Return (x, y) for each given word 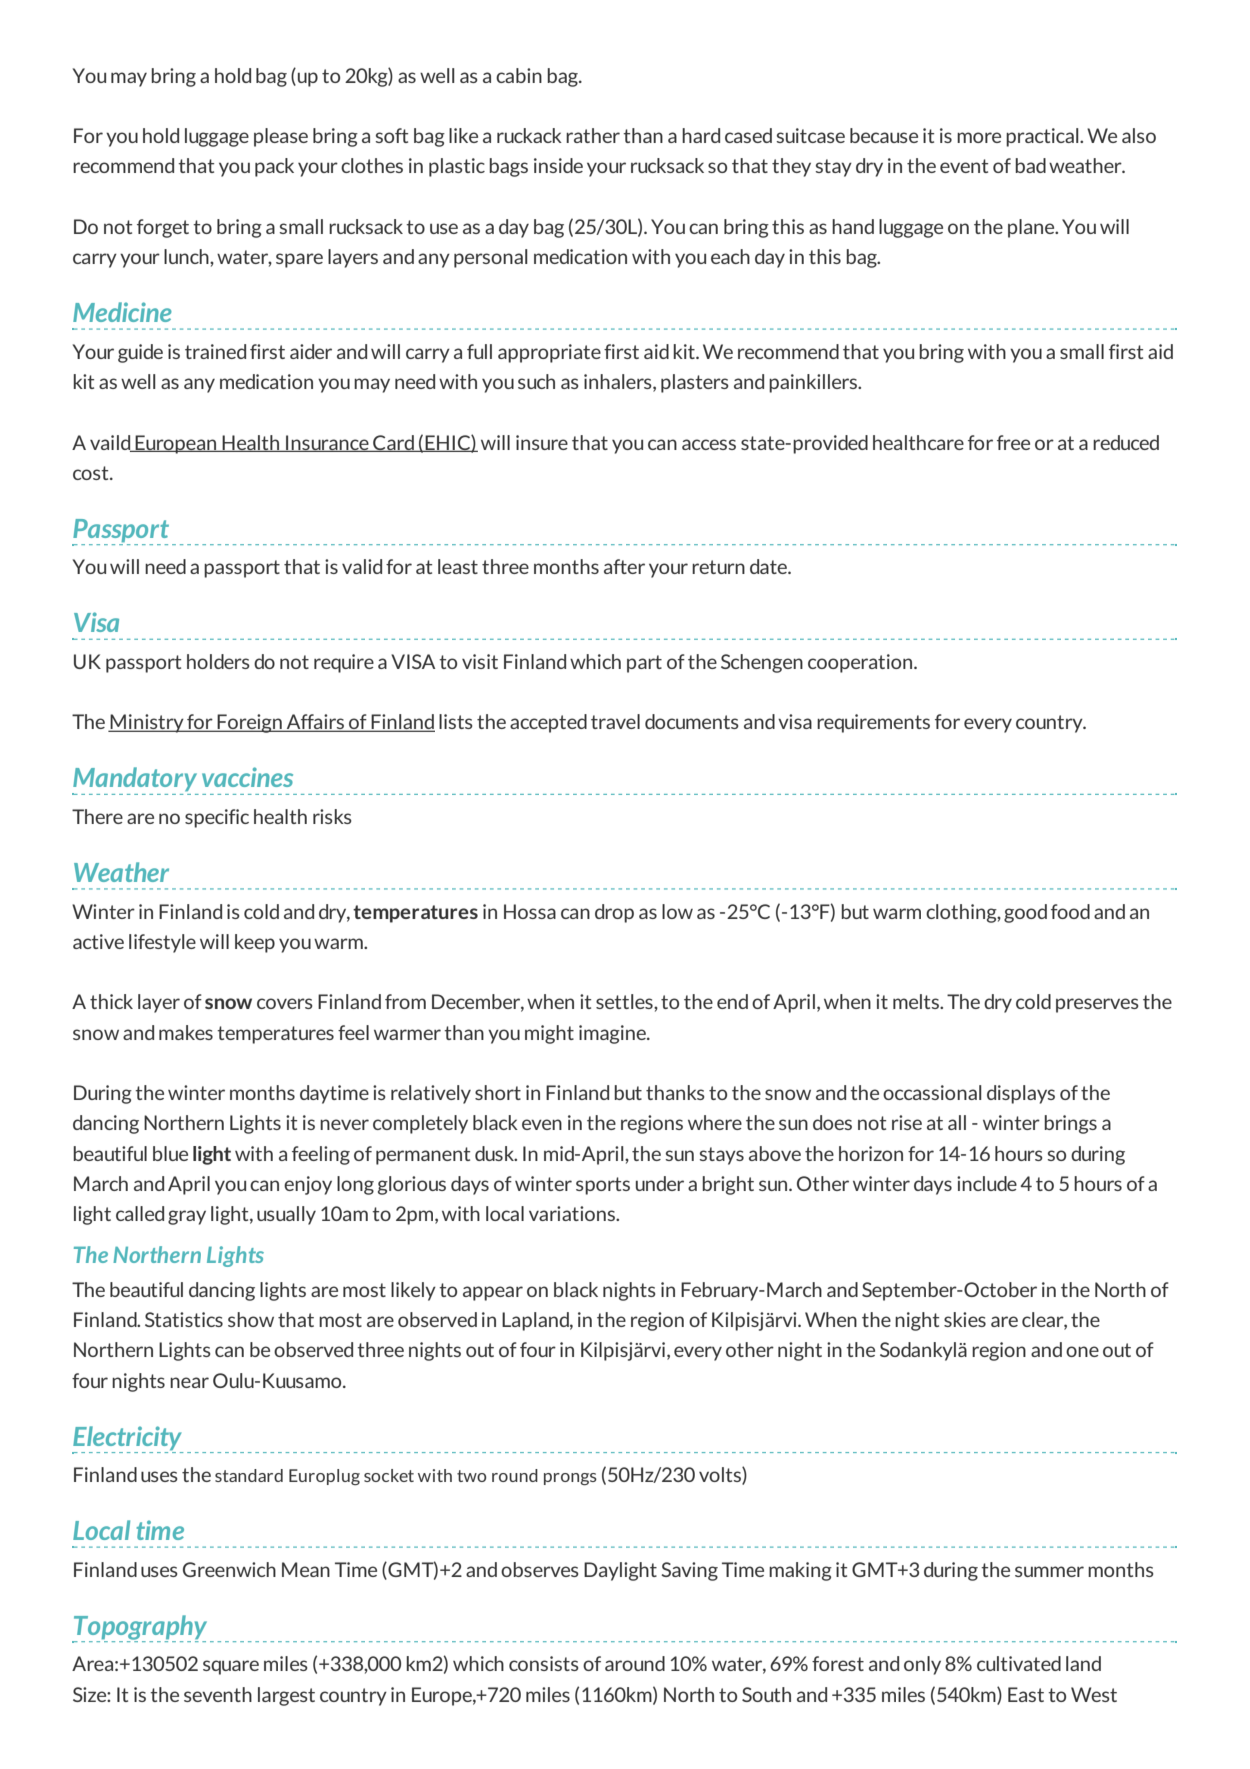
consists (544, 1663)
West (1094, 1694)
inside (558, 165)
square (231, 1667)
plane (1032, 228)
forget (163, 228)
